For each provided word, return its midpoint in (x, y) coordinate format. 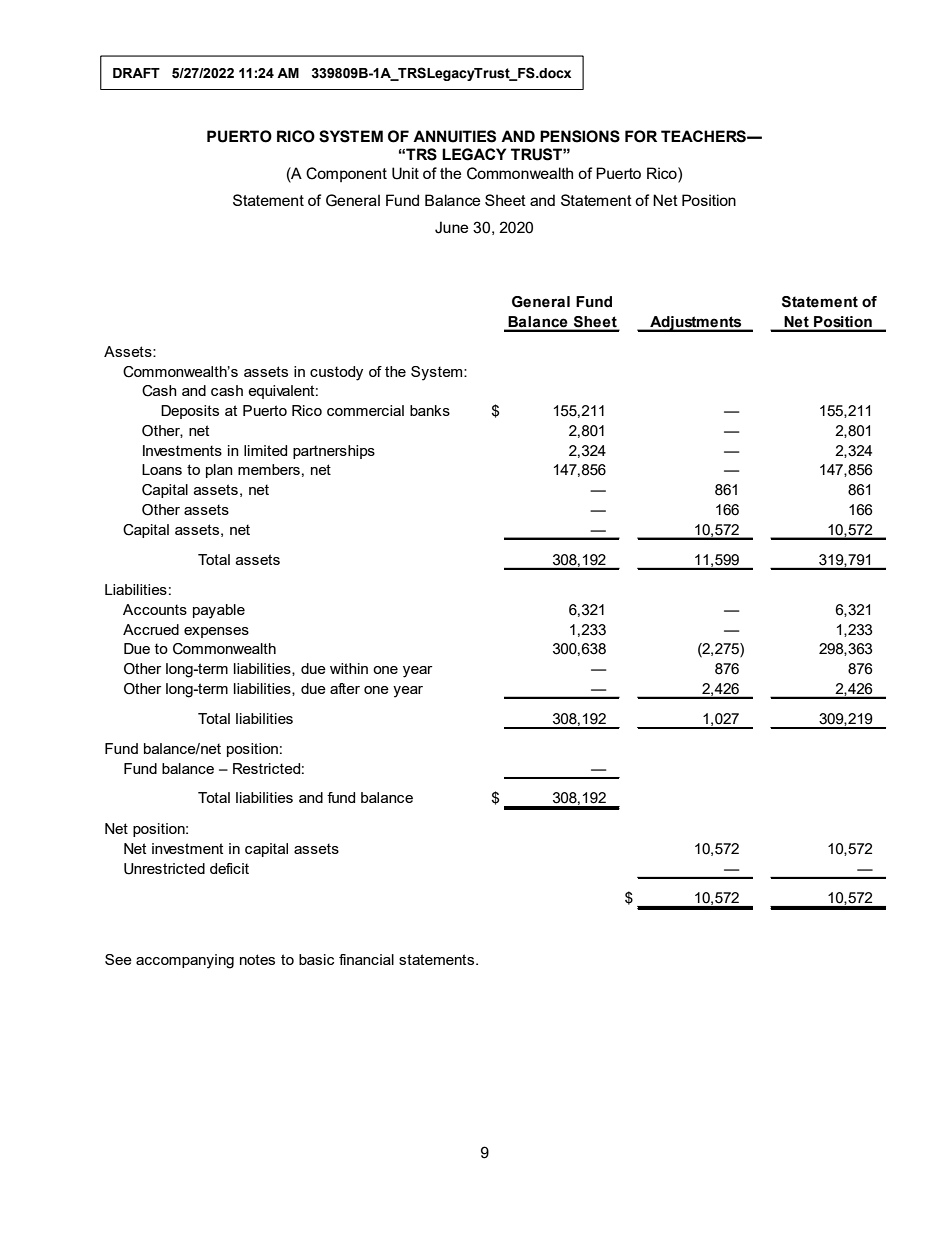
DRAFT (136, 73)
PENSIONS (580, 136)
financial (366, 959)
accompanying (185, 961)
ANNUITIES (454, 136)
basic (316, 959)
